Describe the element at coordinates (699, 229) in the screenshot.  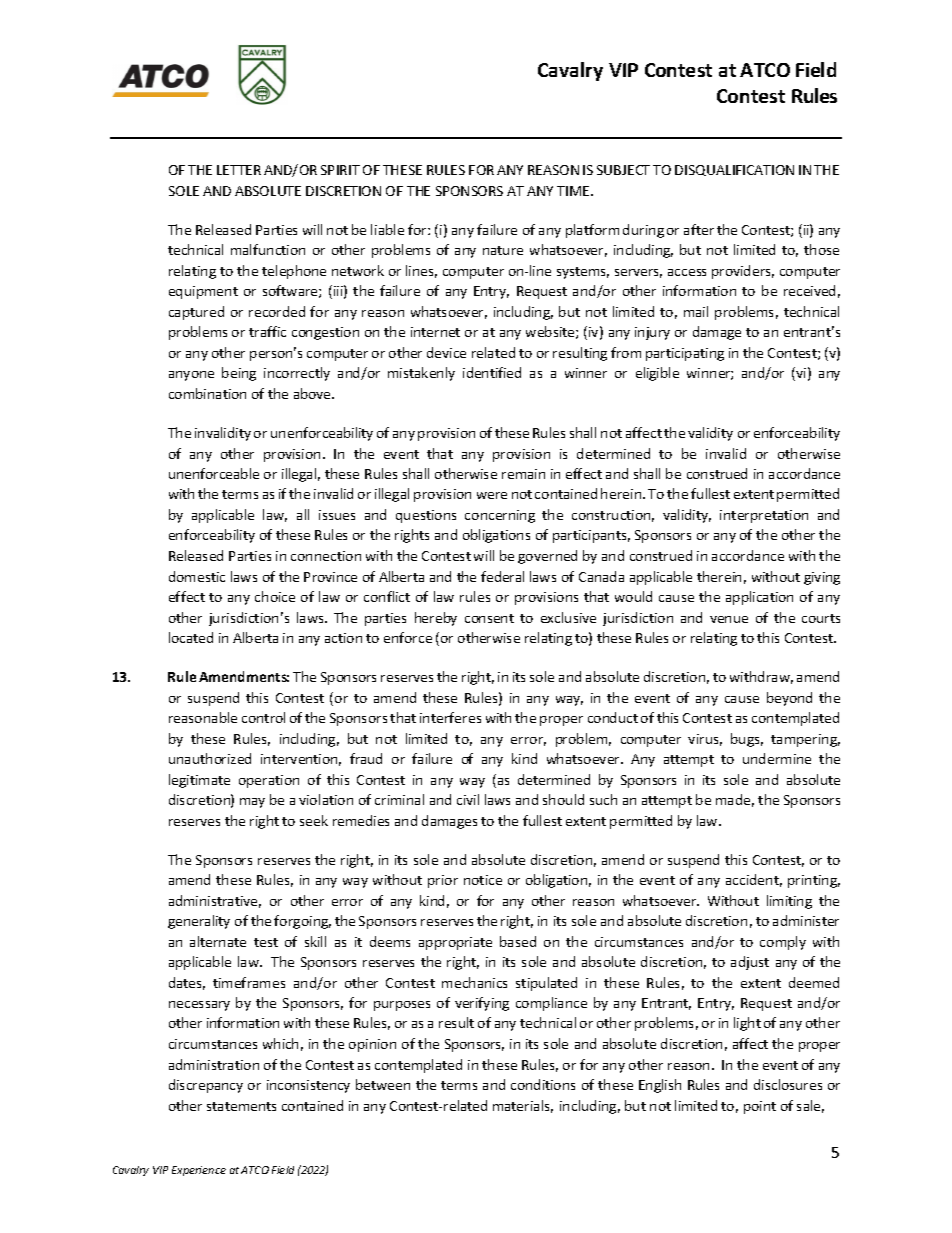
I see `after` at that location.
